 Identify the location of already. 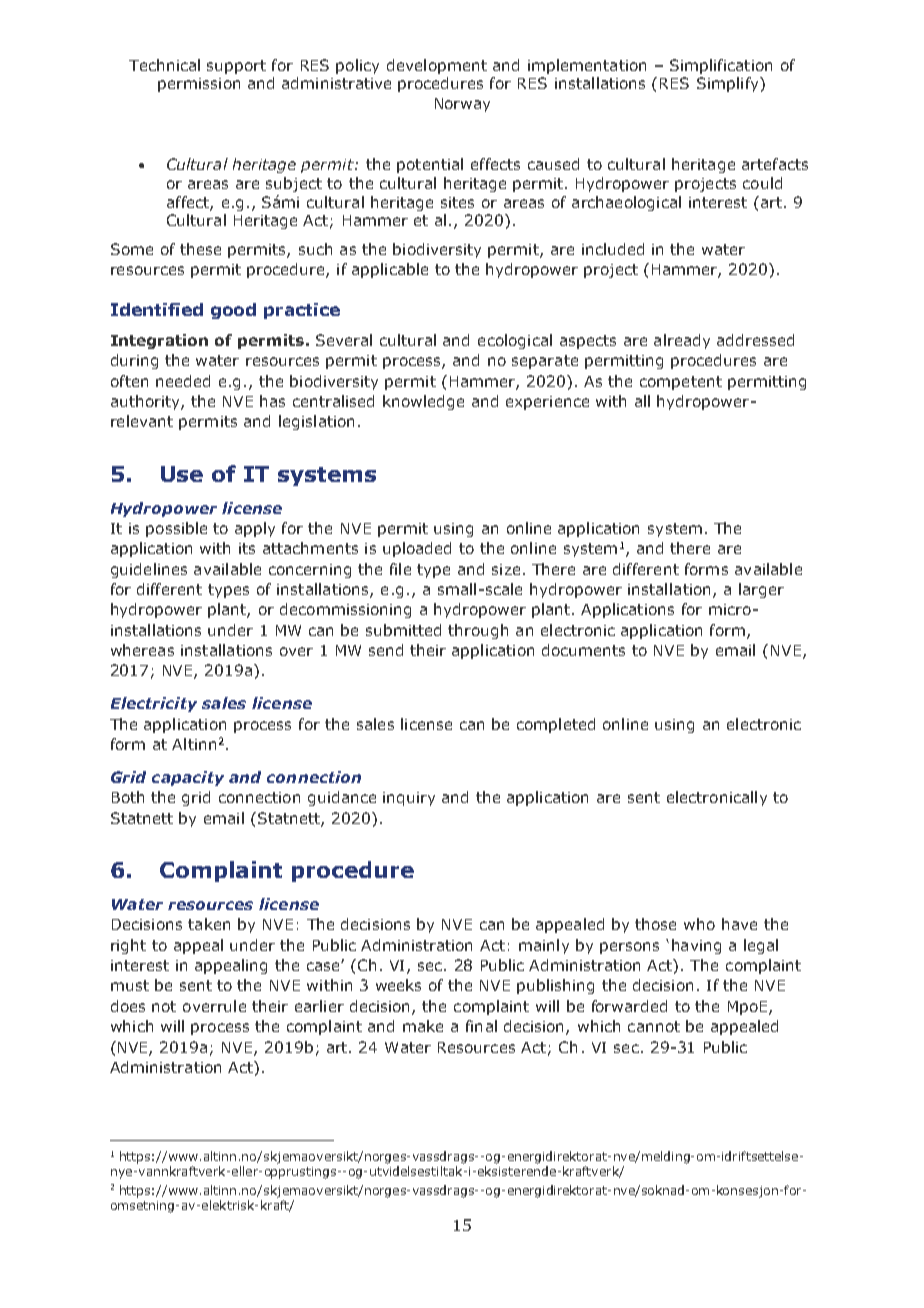
(682, 341).
